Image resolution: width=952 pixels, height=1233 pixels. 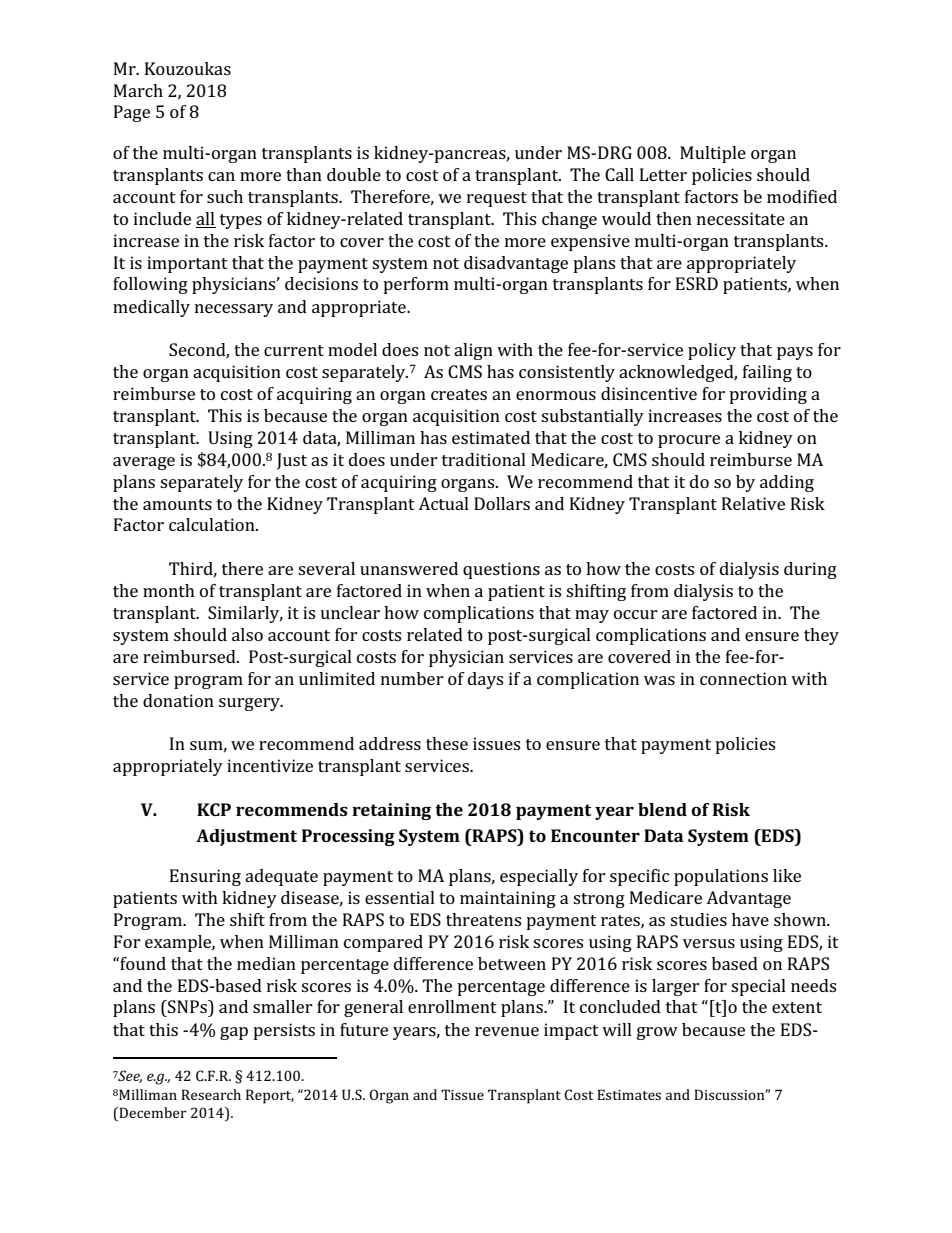 What do you see at coordinates (211, 1094) in the document?
I see `Research` at bounding box center [211, 1094].
